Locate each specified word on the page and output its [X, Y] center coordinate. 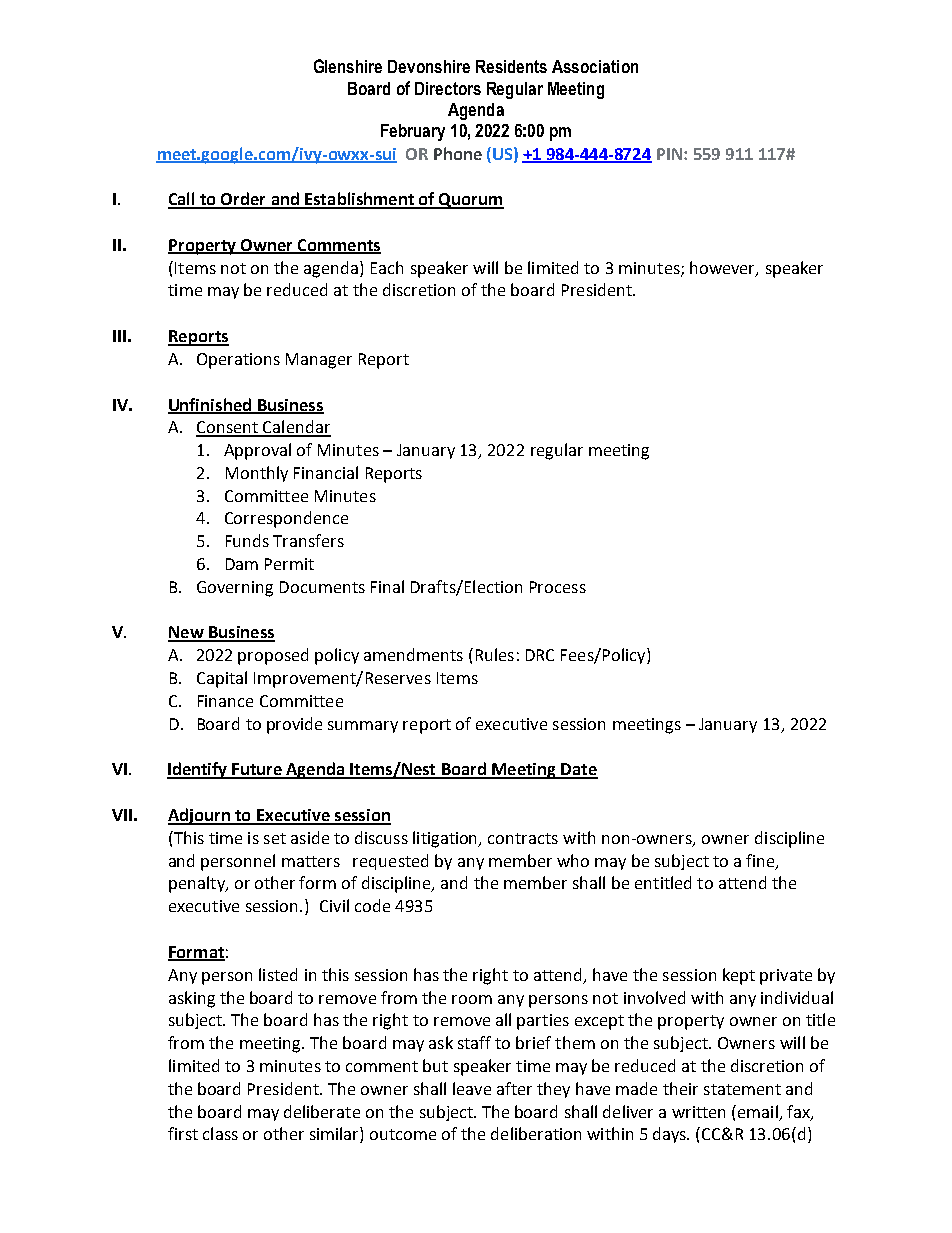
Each [387, 267]
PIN [669, 154]
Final [387, 586]
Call [183, 200]
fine [761, 861]
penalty [198, 884]
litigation [446, 839]
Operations [238, 361]
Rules [495, 654]
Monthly [257, 474]
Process [558, 587]
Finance [225, 701]
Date [578, 770]
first [183, 1133]
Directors [448, 88]
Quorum [470, 201]
